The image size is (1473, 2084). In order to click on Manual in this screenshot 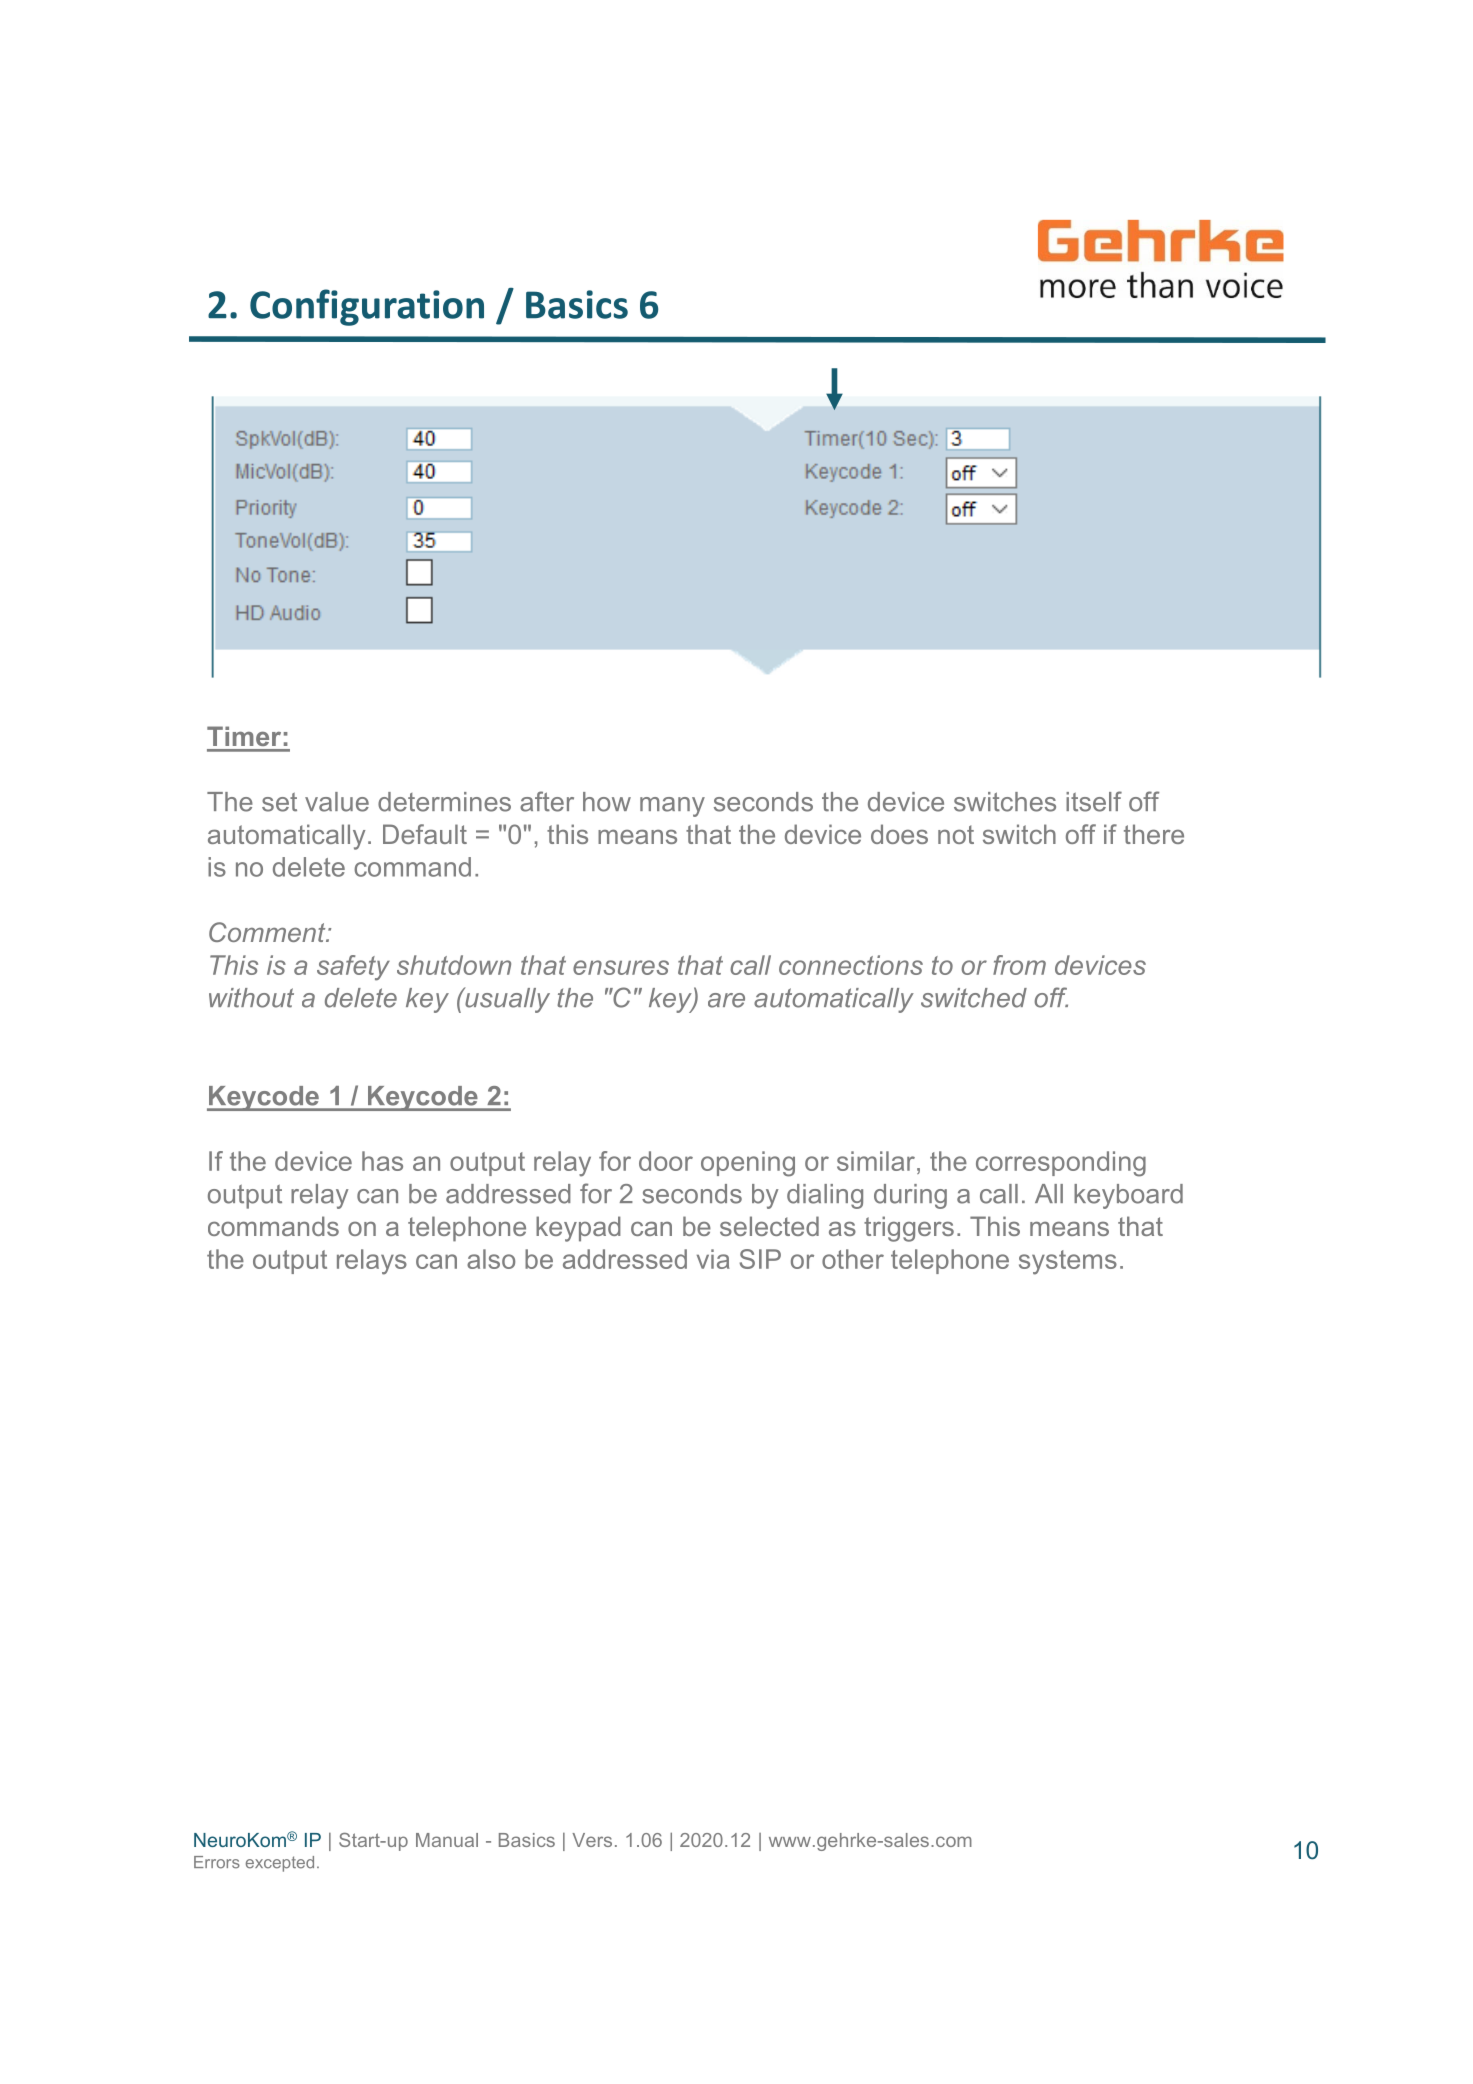, I will do `click(447, 1840)`.
